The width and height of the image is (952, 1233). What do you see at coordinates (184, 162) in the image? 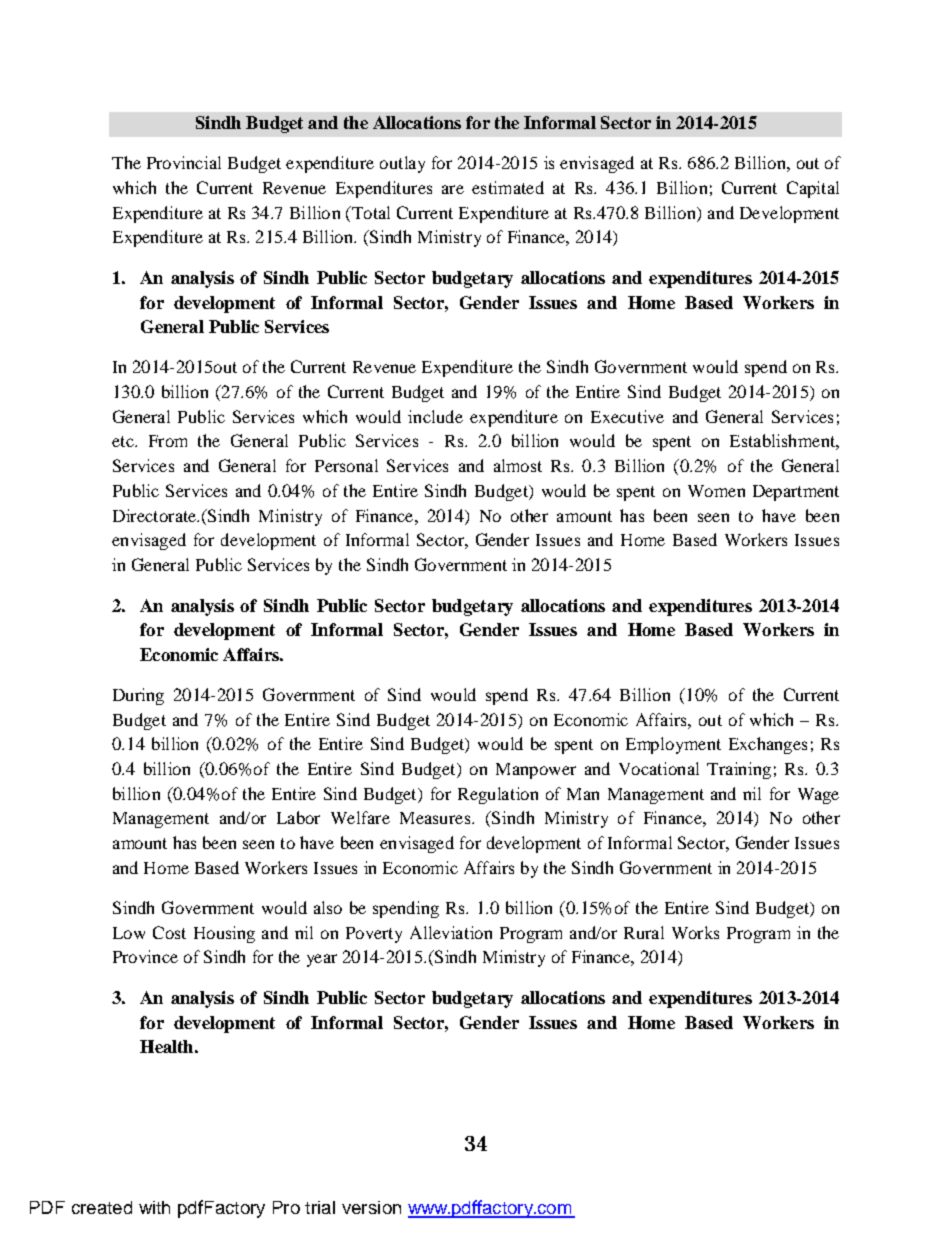
I see `Provincial` at bounding box center [184, 162].
